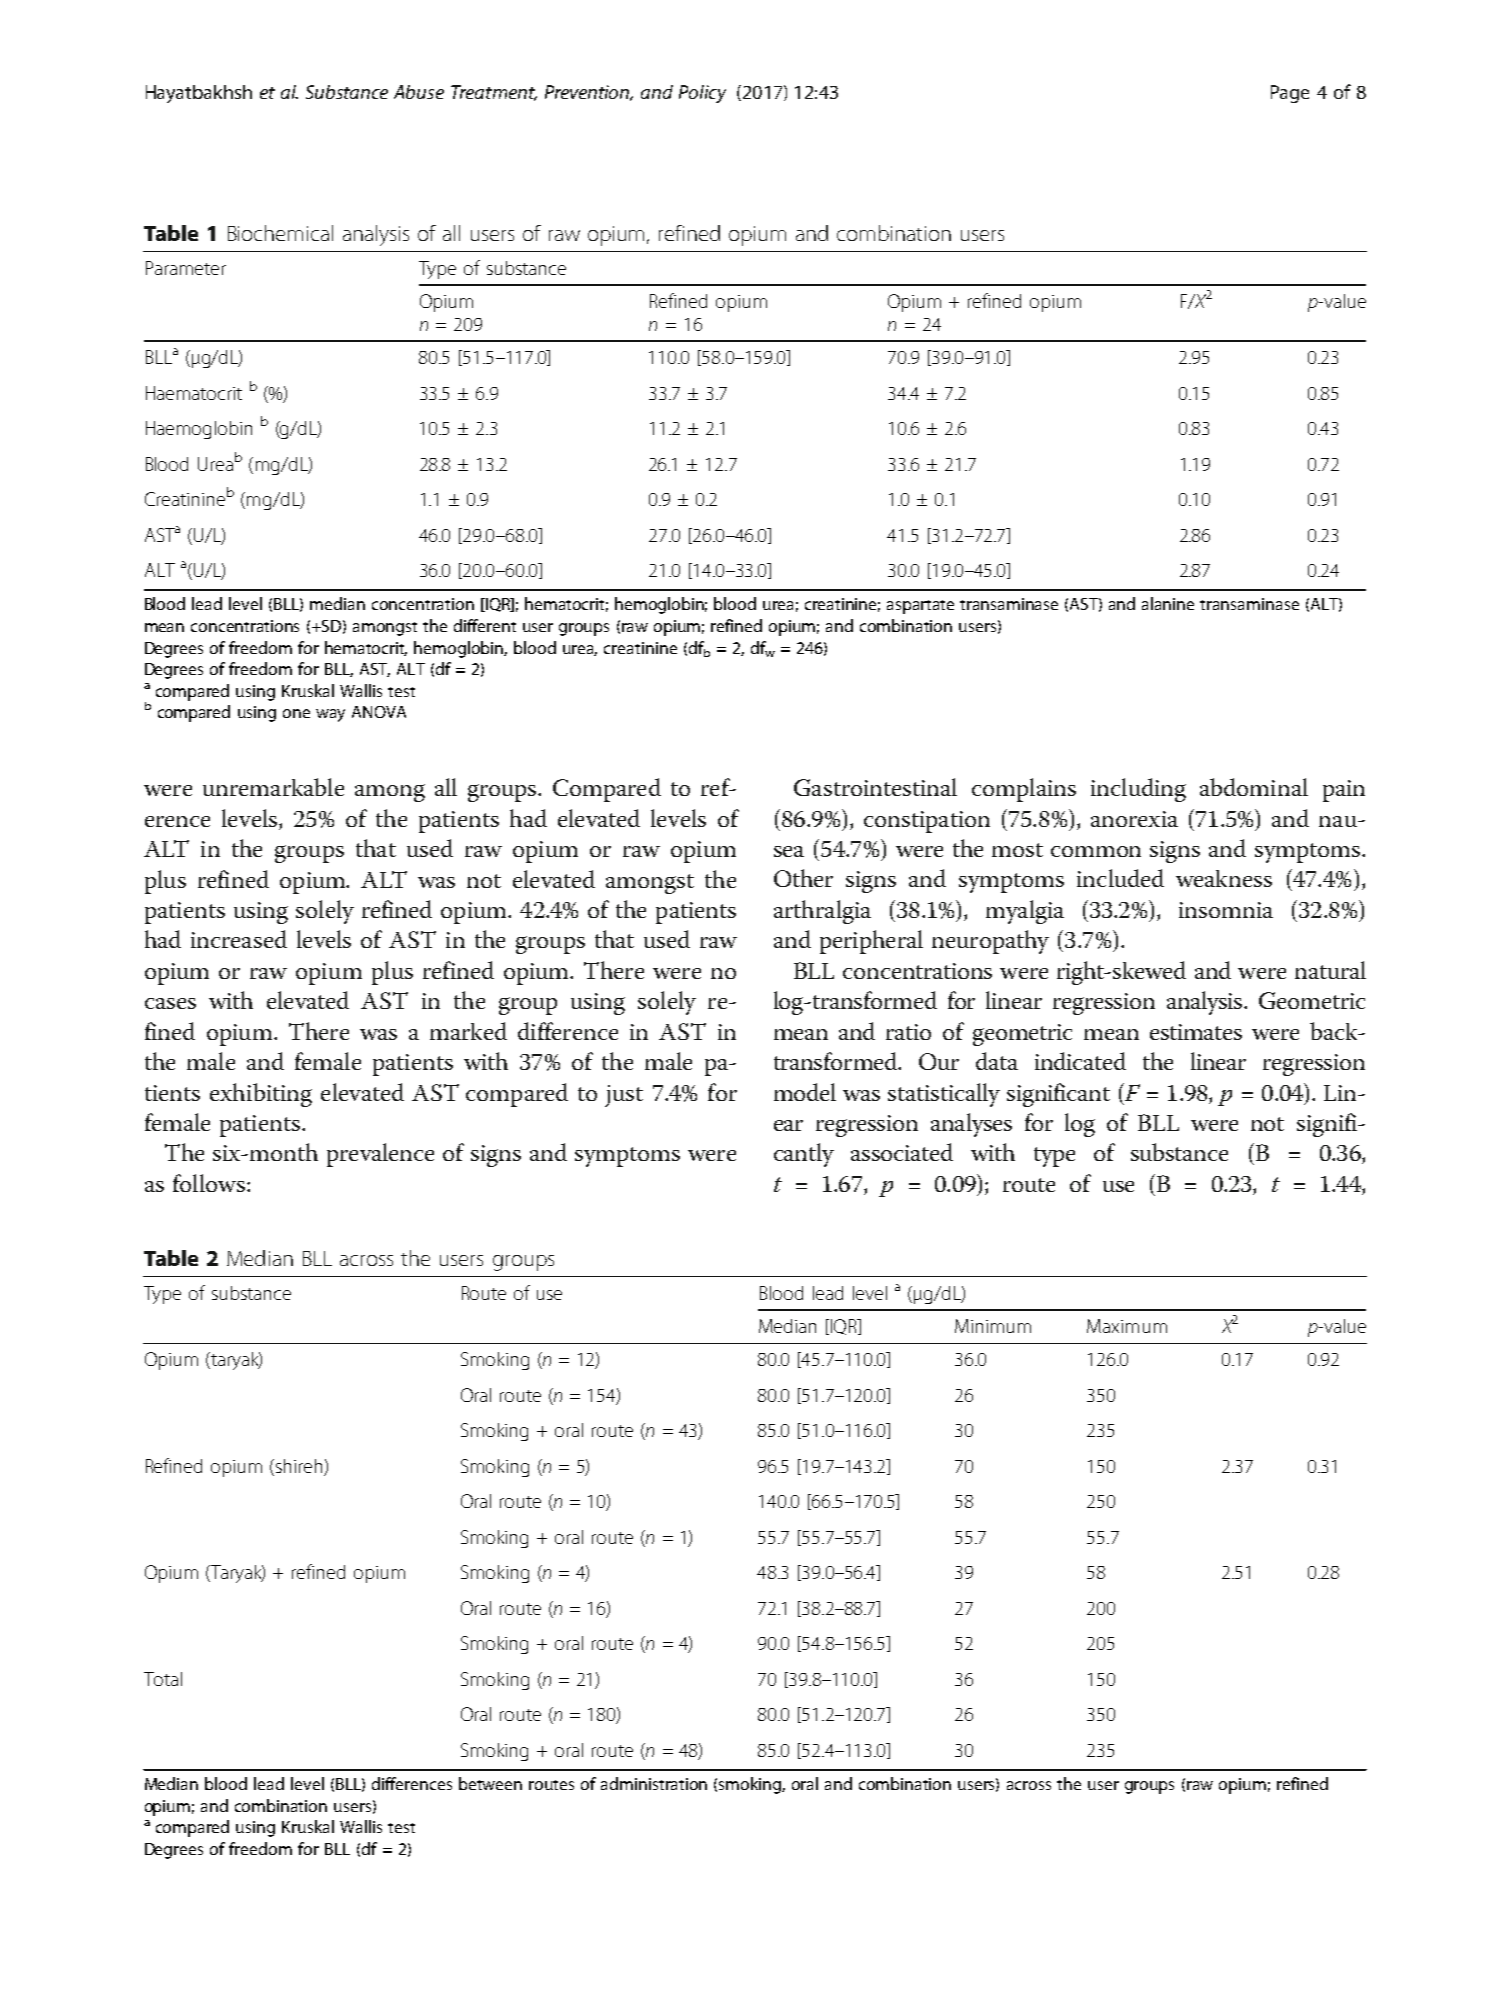 This image has width=1510, height=2006. Describe the element at coordinates (803, 878) in the image. I see `Other` at that location.
